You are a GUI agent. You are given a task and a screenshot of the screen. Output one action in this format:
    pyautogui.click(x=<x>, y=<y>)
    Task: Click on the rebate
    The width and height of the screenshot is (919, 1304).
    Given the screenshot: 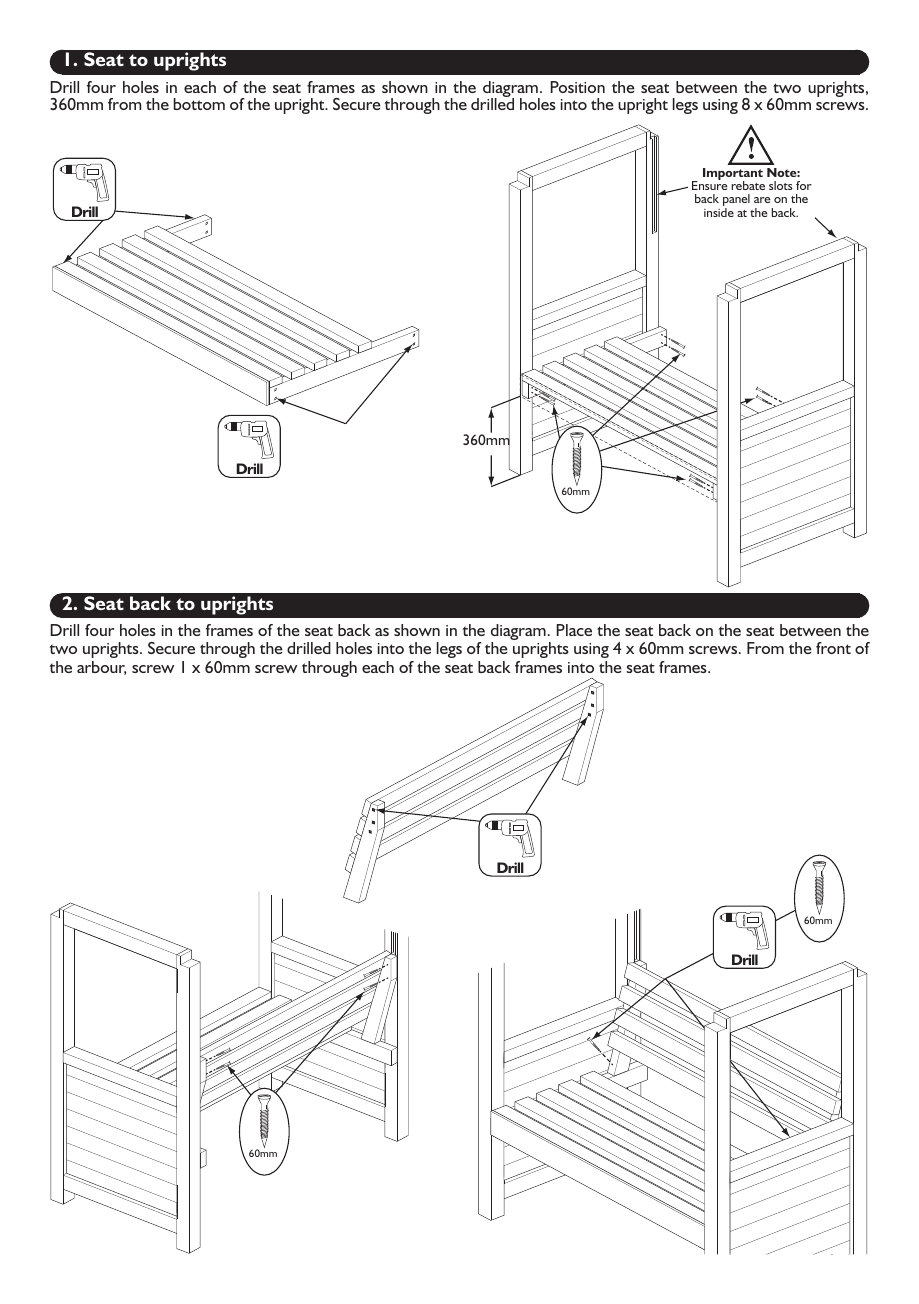 What is the action you would take?
    pyautogui.click(x=748, y=185)
